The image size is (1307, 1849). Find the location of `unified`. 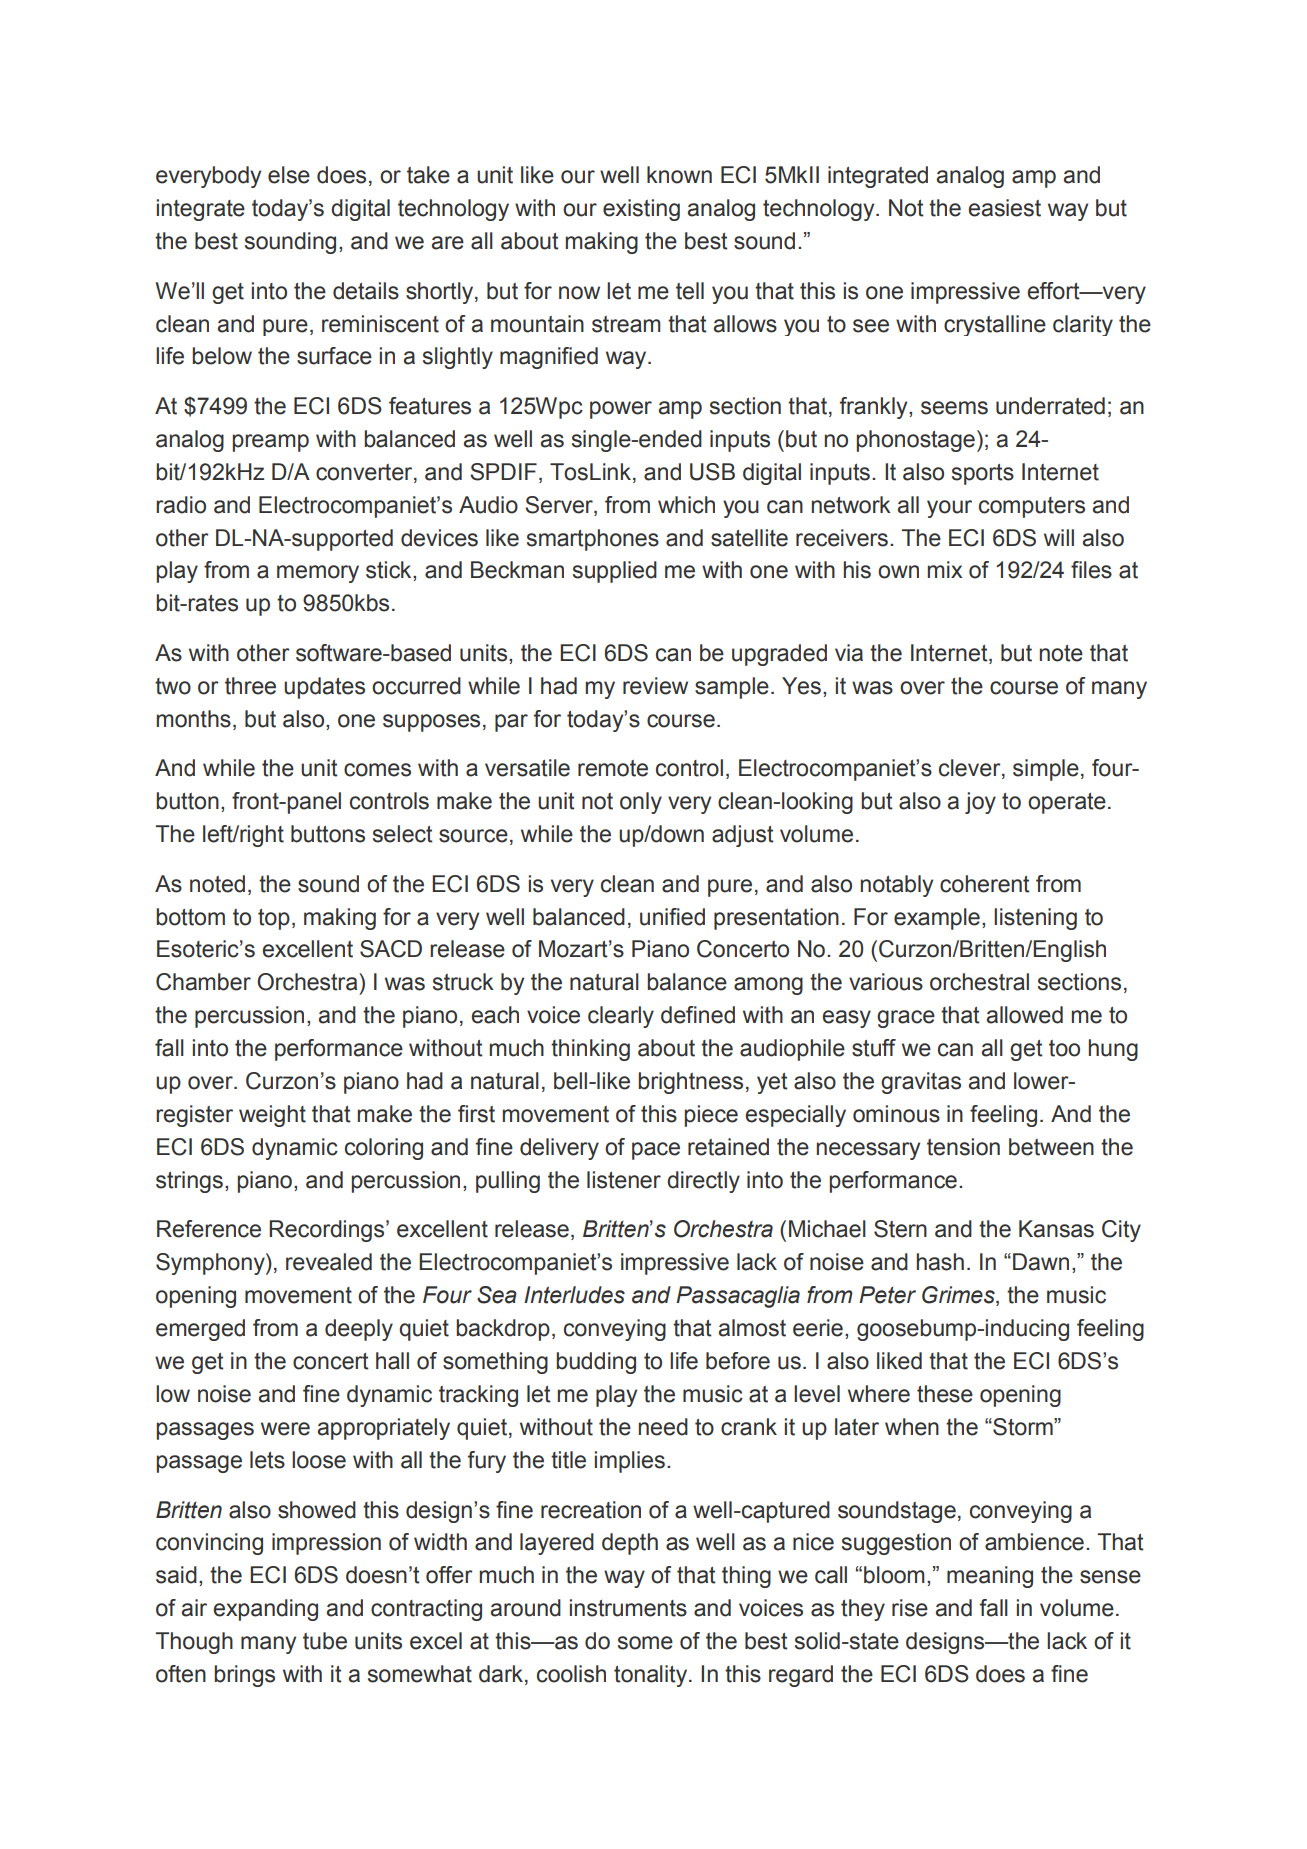

unified is located at coordinates (672, 917).
